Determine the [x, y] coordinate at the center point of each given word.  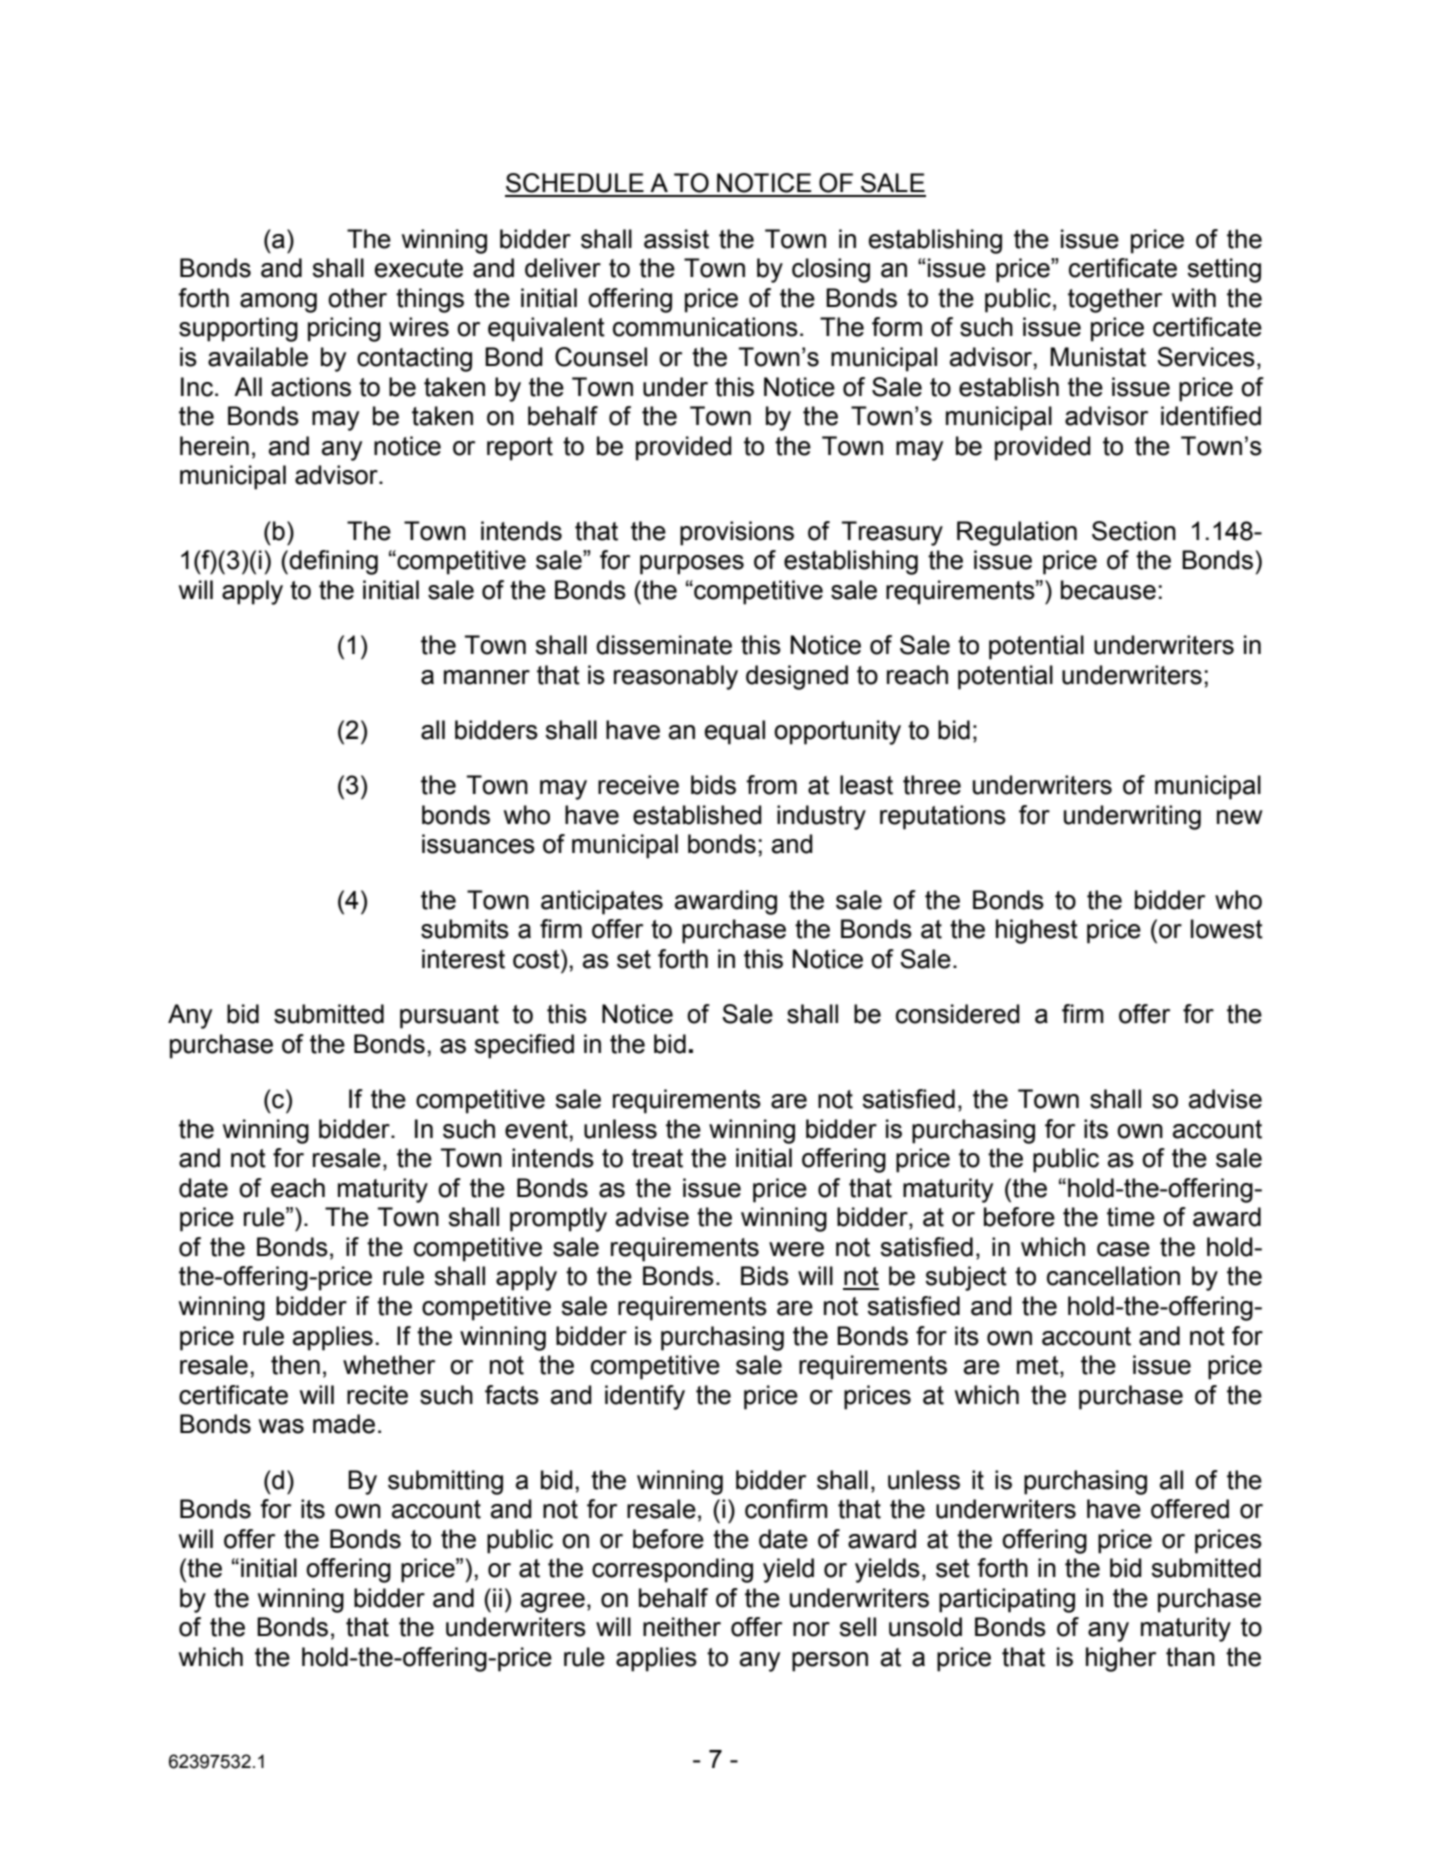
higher [1121, 1659]
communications [705, 327]
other [357, 298]
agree [553, 1603]
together [1115, 300]
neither [682, 1627]
